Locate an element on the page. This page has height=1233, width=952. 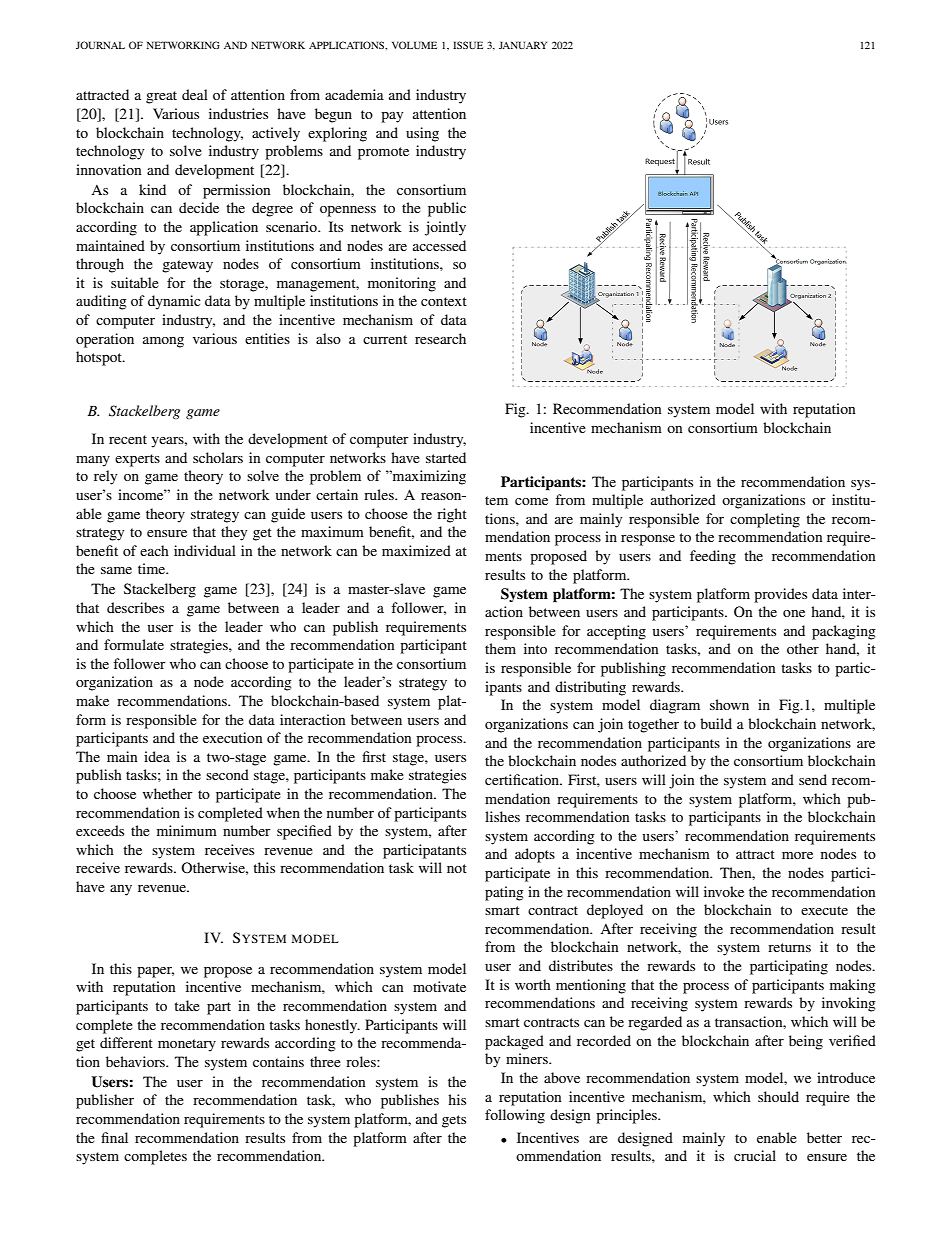
ISSUE is located at coordinates (468, 45).
